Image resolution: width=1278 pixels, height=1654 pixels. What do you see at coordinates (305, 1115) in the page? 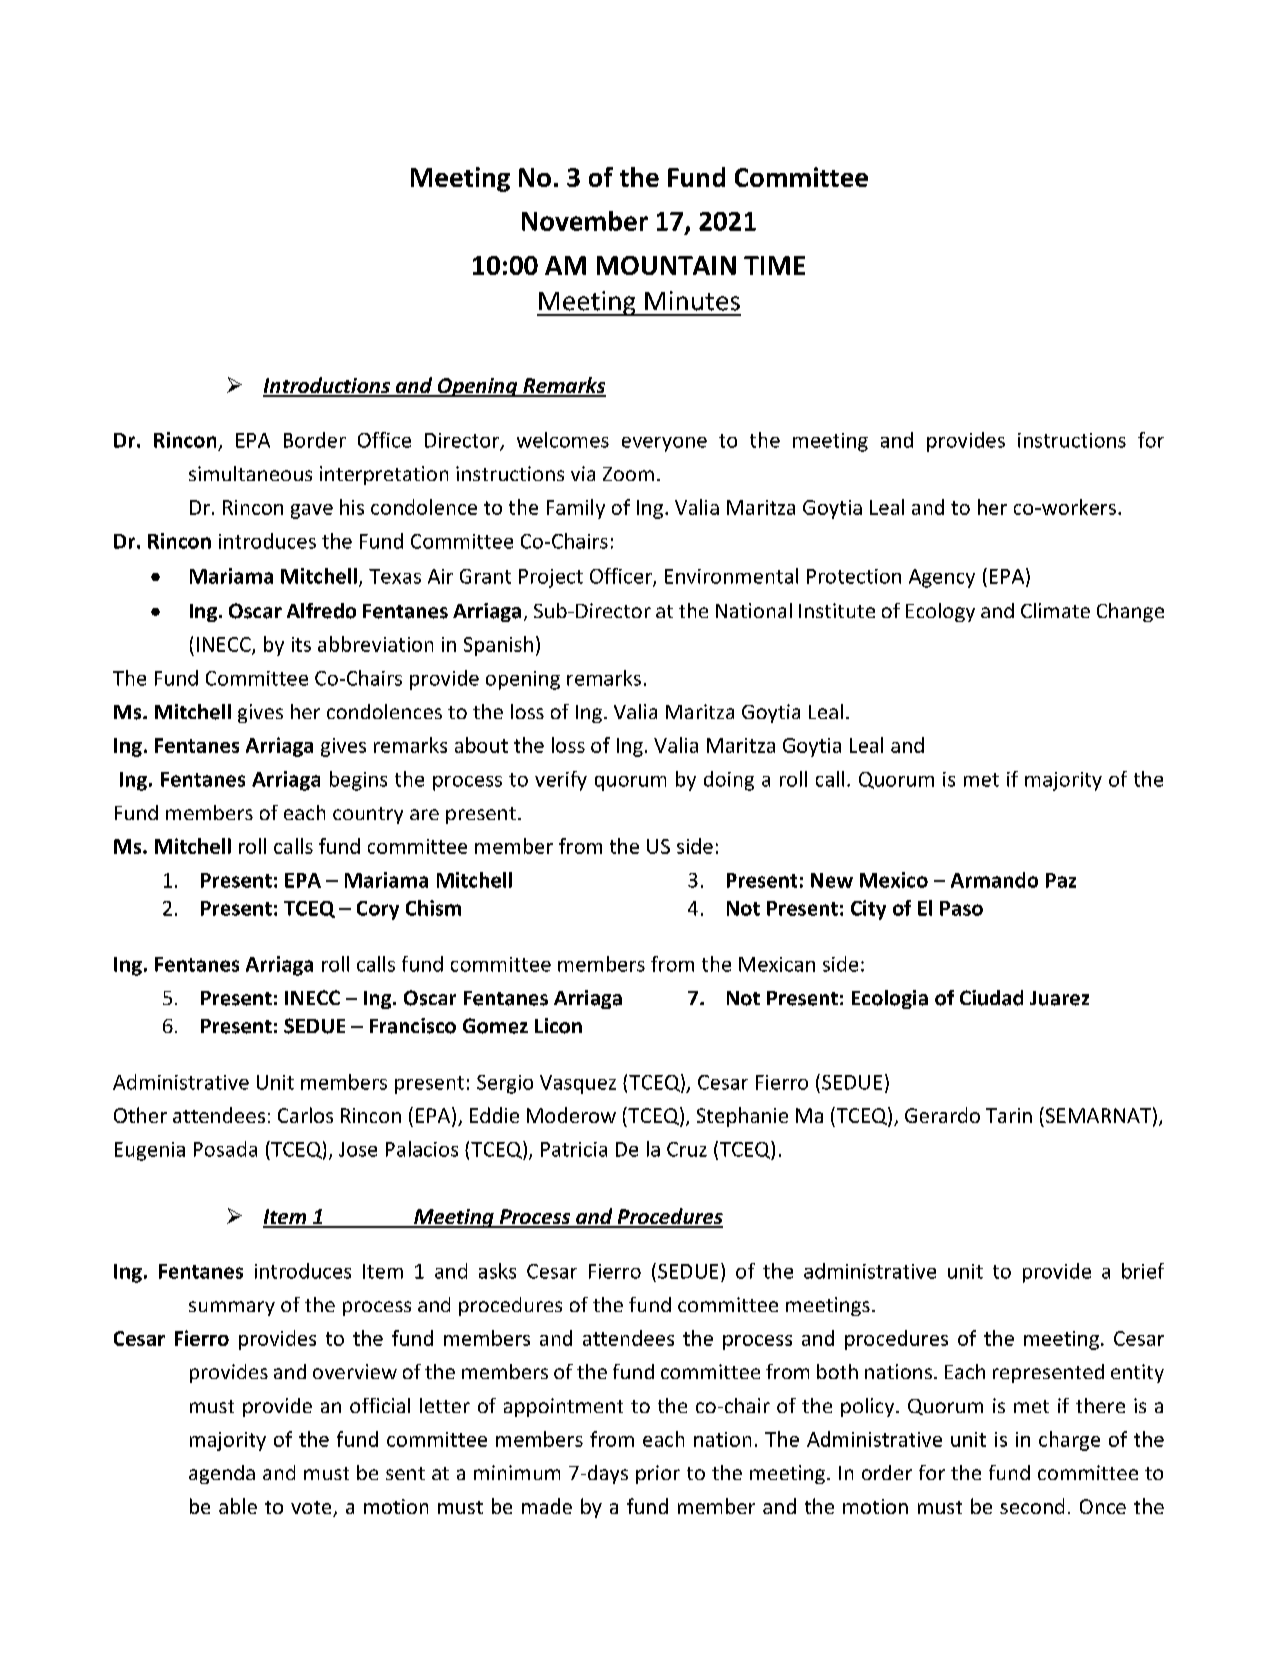
I see `Carlos` at bounding box center [305, 1115].
